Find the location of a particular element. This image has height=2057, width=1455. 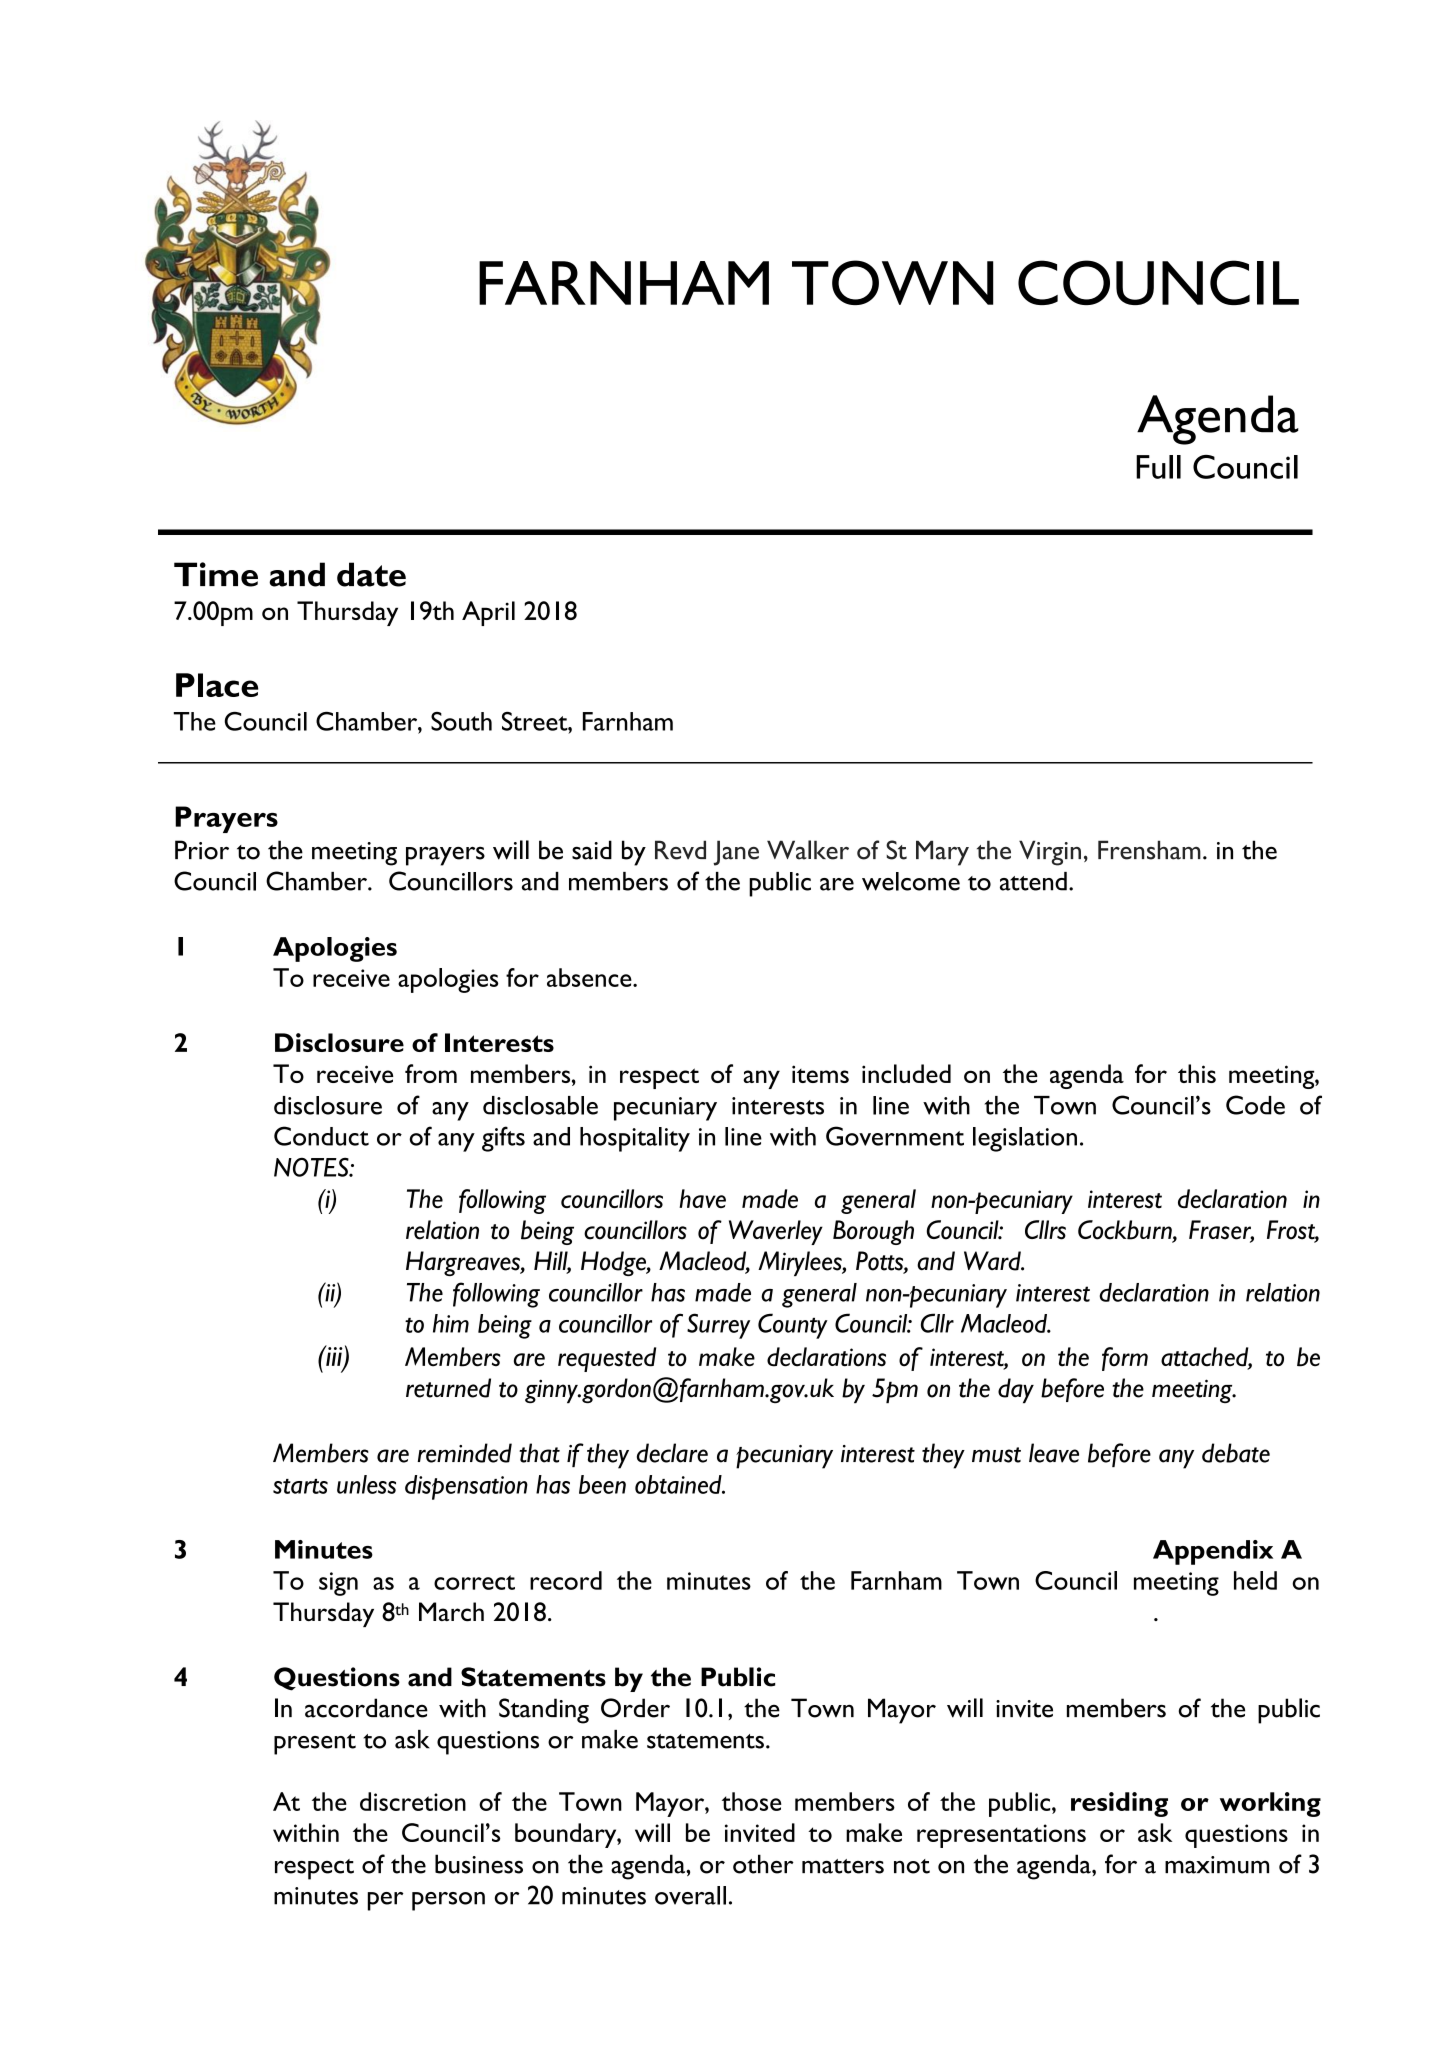

Full is located at coordinates (1158, 467).
